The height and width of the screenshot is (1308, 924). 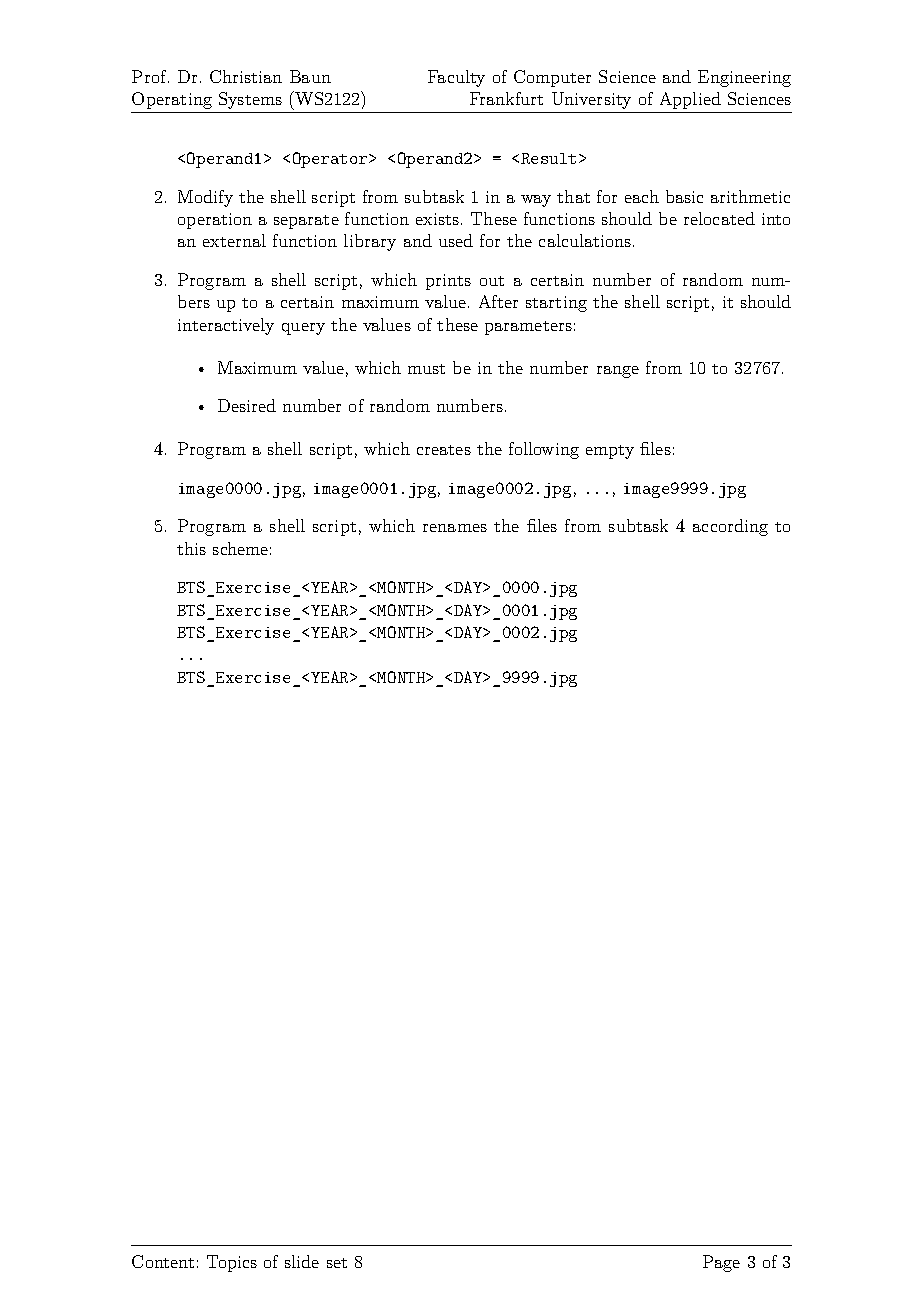 What do you see at coordinates (191, 548) in the screenshot?
I see `this` at bounding box center [191, 548].
